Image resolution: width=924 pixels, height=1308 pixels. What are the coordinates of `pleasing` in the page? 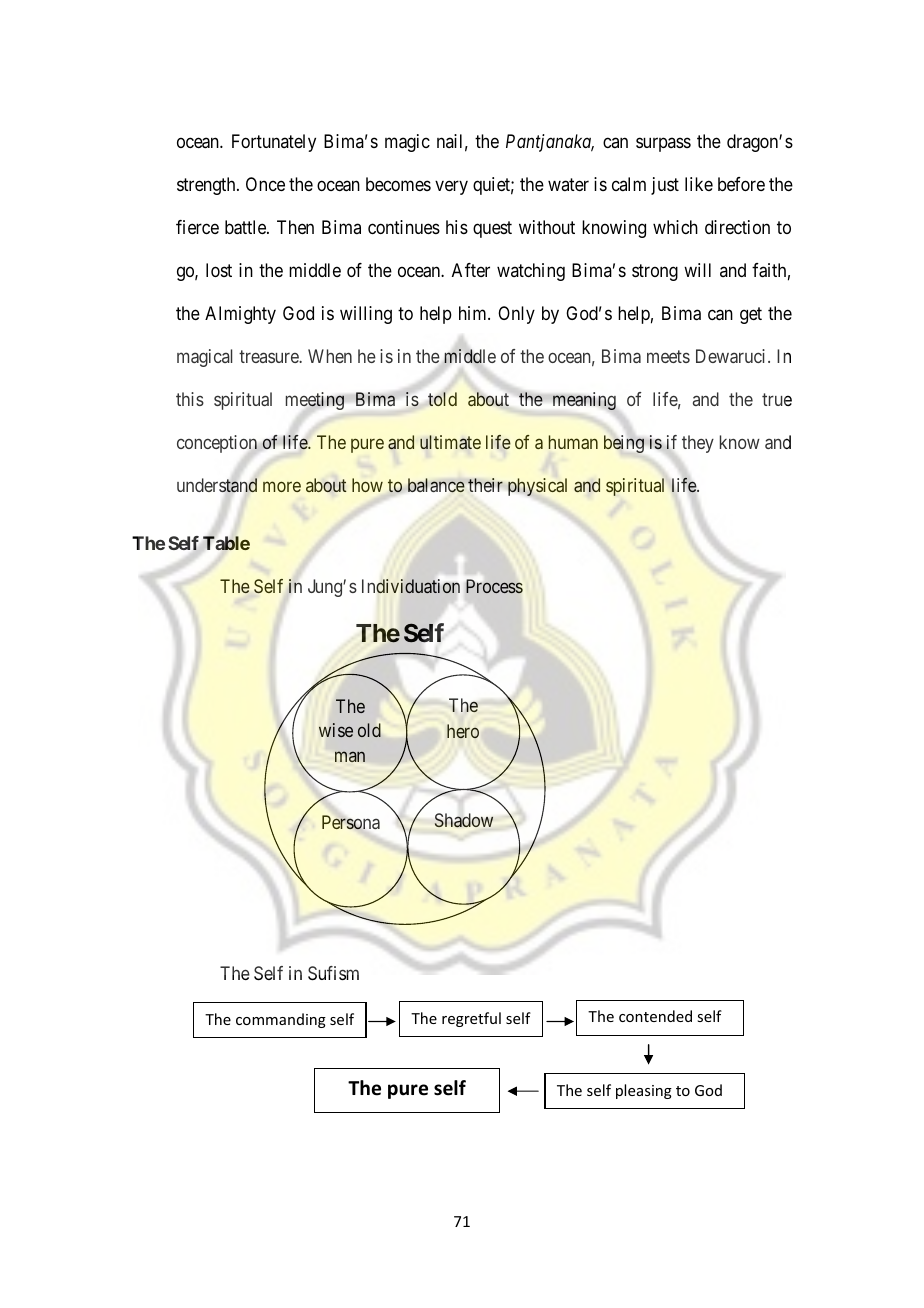 It's located at (644, 1091).
